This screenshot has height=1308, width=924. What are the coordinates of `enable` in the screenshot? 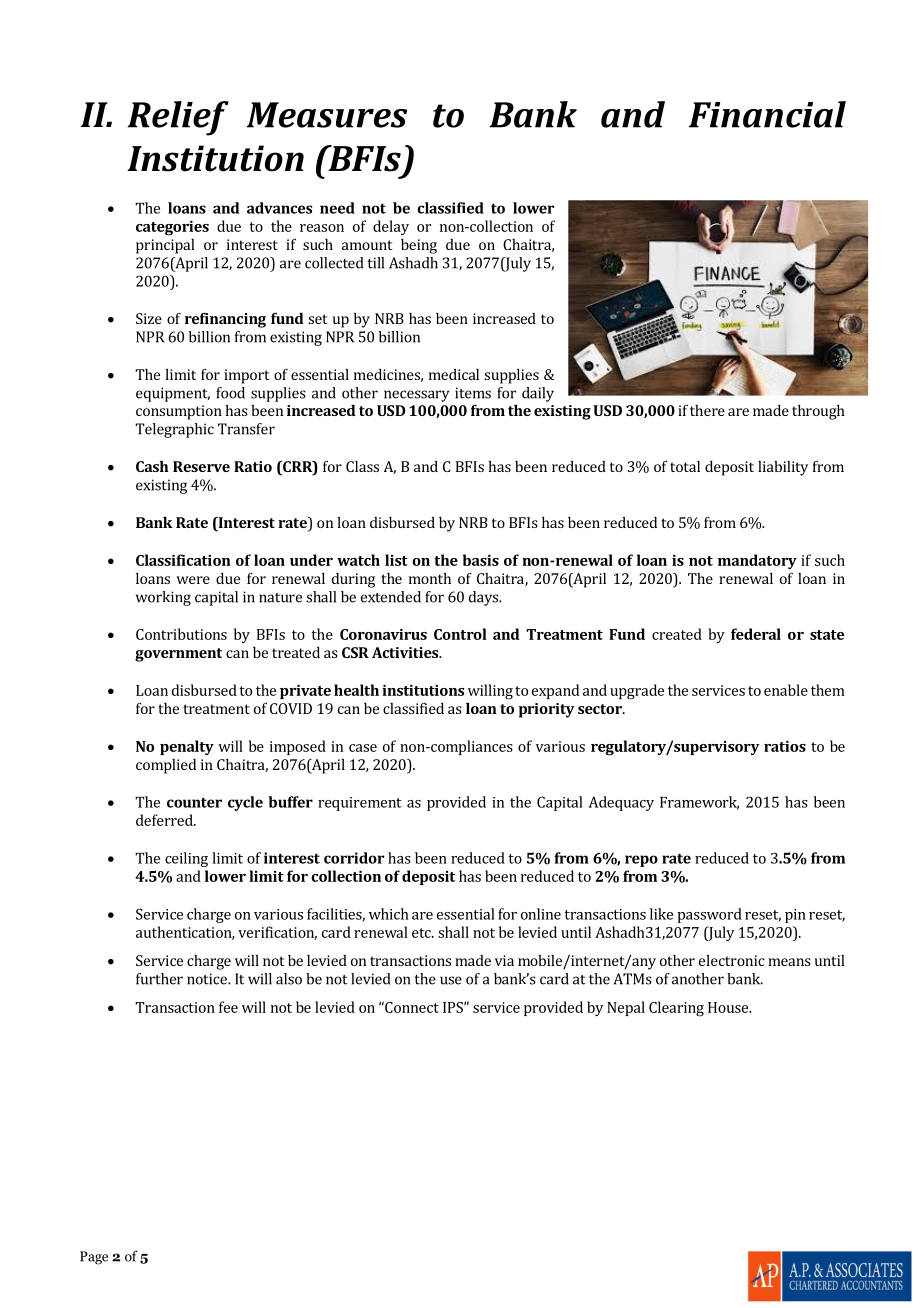 It's located at (786, 690).
